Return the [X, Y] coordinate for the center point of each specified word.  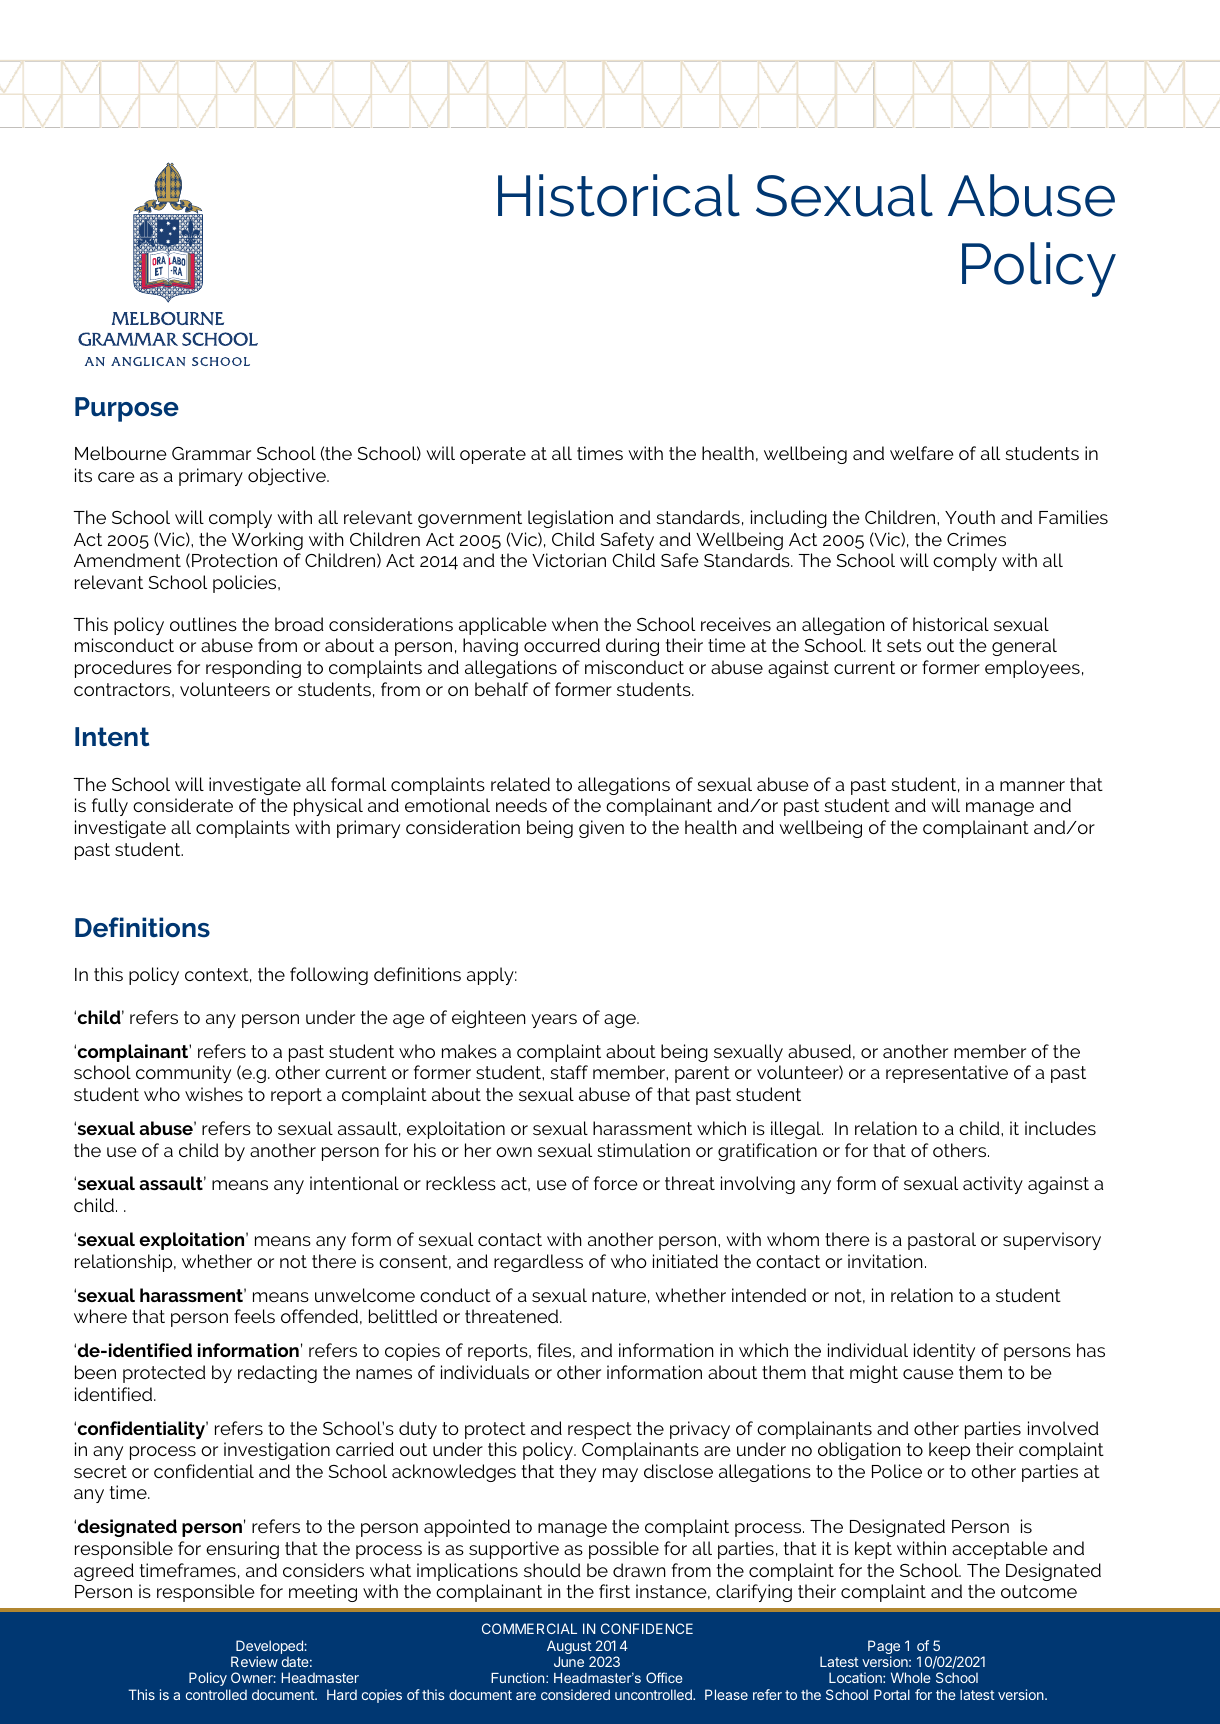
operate [493, 455]
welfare [922, 453]
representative [947, 1074]
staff [569, 1072]
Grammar [211, 453]
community [183, 1074]
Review [254, 1661]
